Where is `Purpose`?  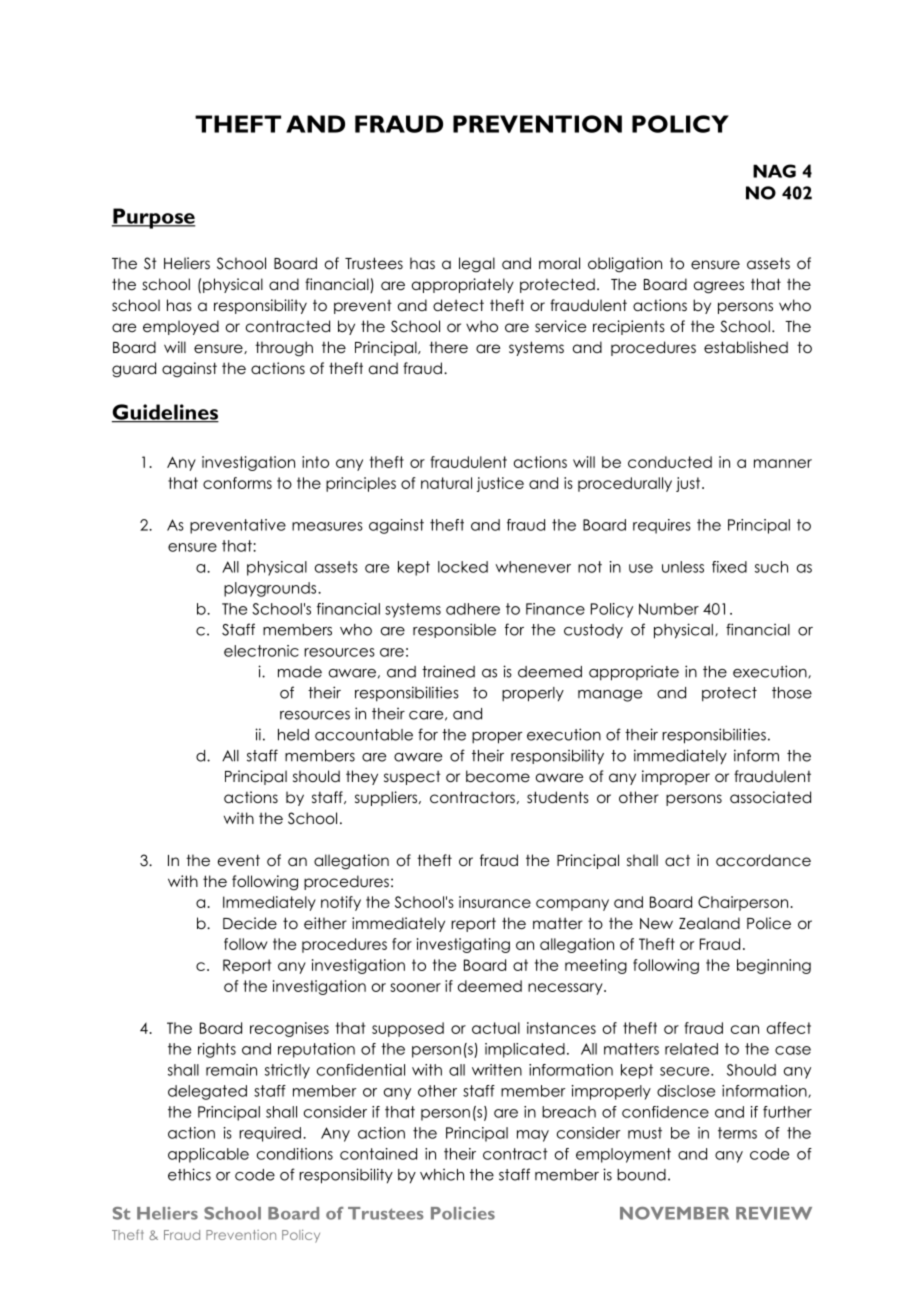
Purpose is located at coordinates (154, 218).
